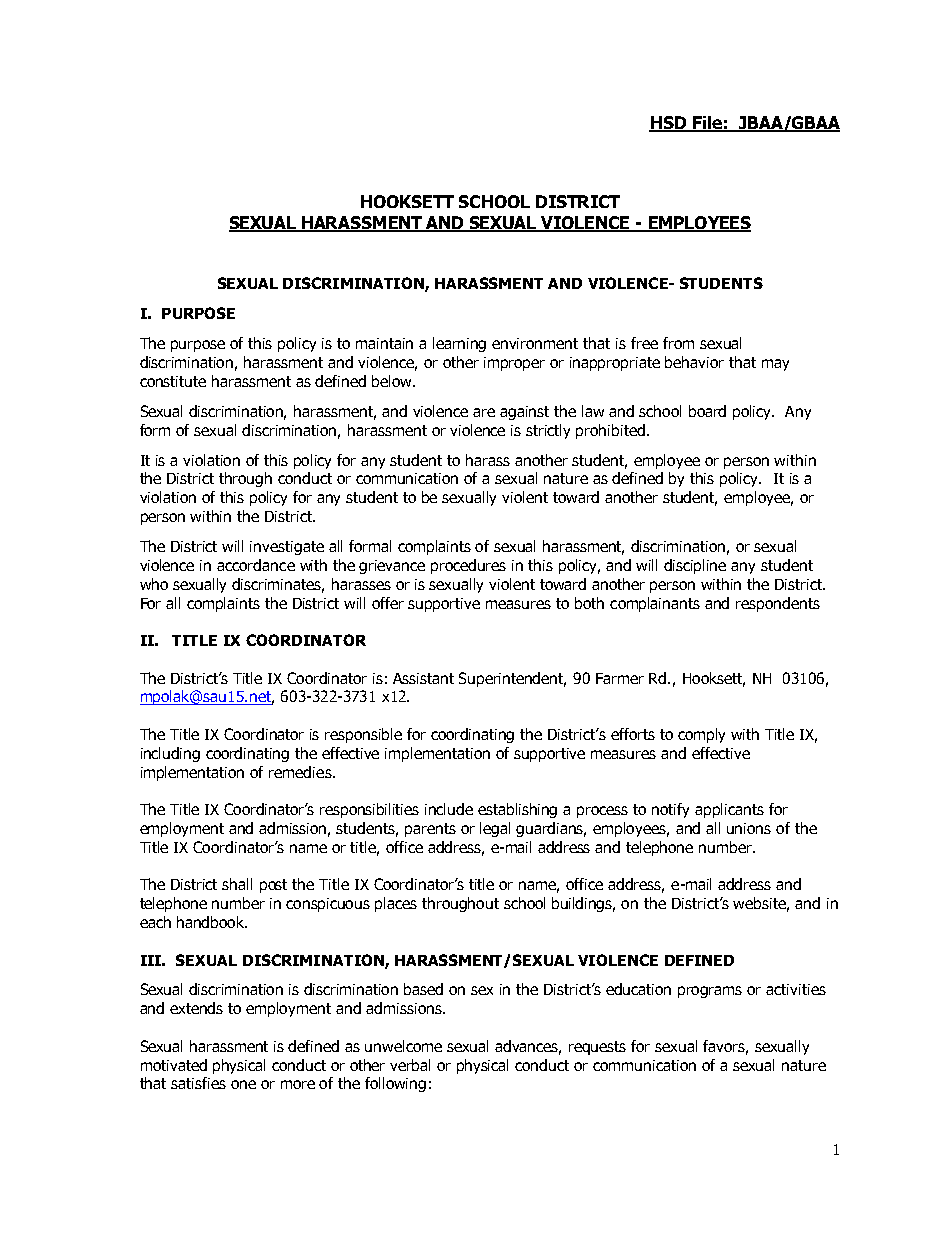  Describe the element at coordinates (198, 1083) in the image. I see `satisfies` at that location.
